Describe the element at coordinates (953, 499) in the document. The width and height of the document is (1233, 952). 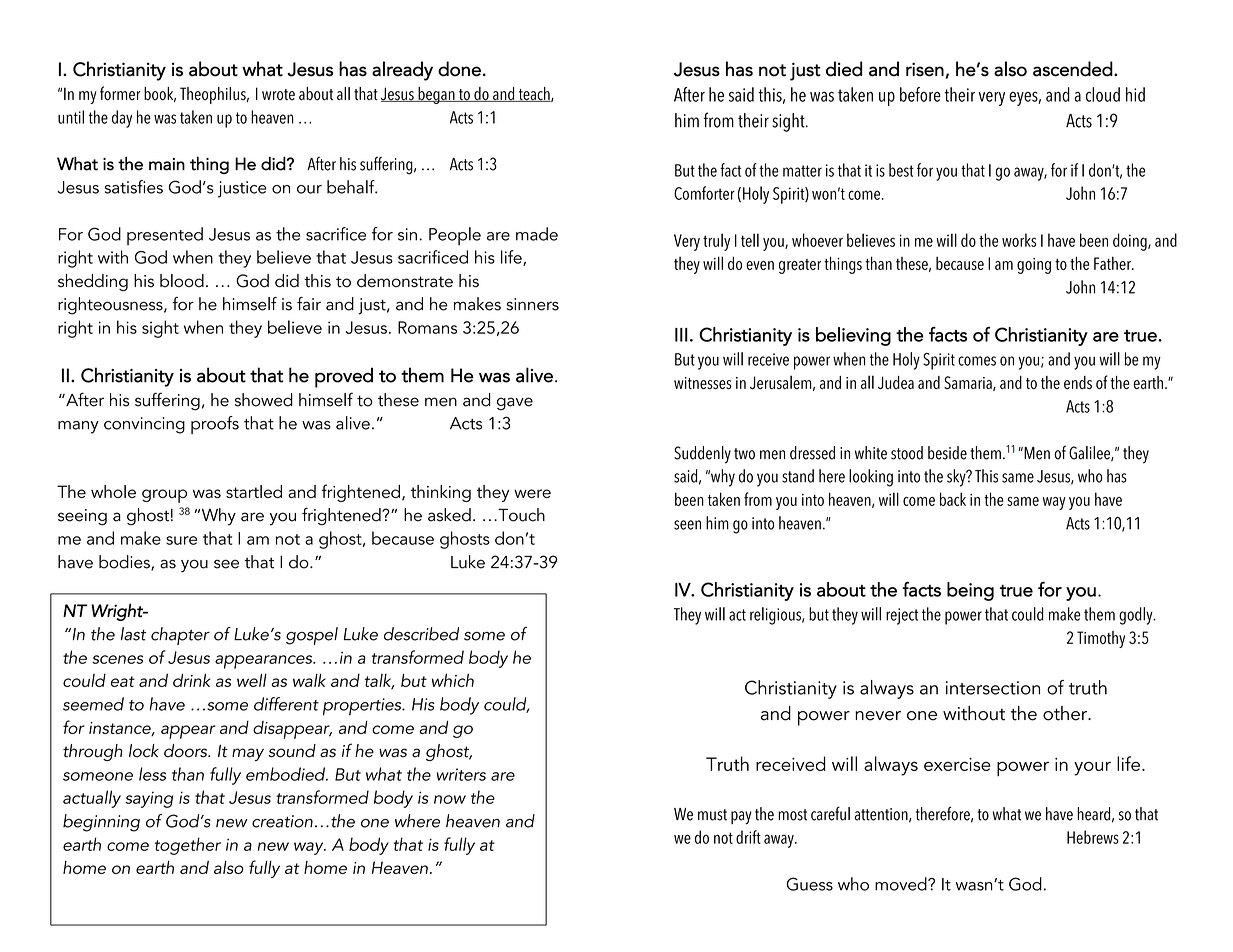
I see `back` at that location.
